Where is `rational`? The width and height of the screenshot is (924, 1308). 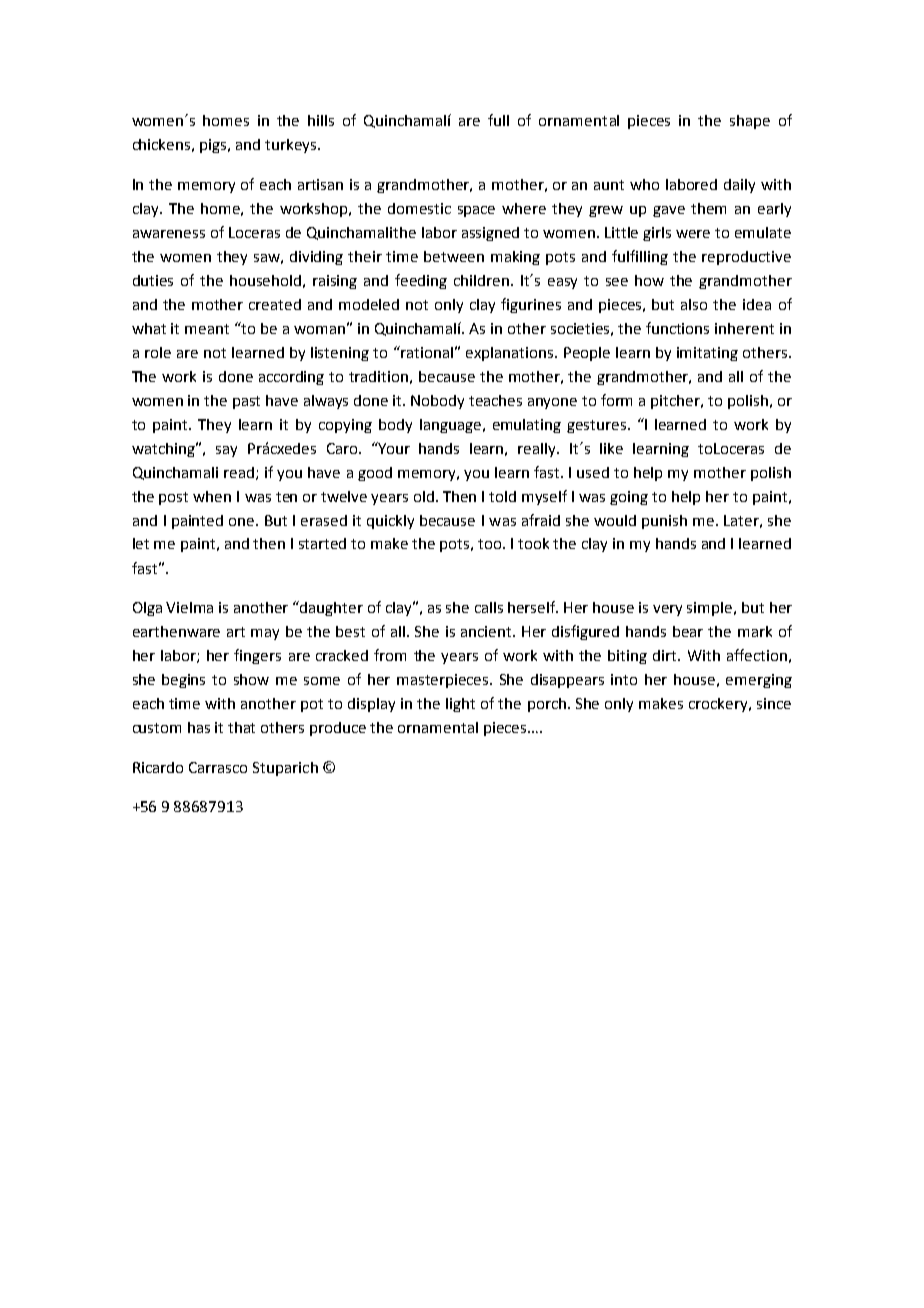
rational is located at coordinates (426, 352).
